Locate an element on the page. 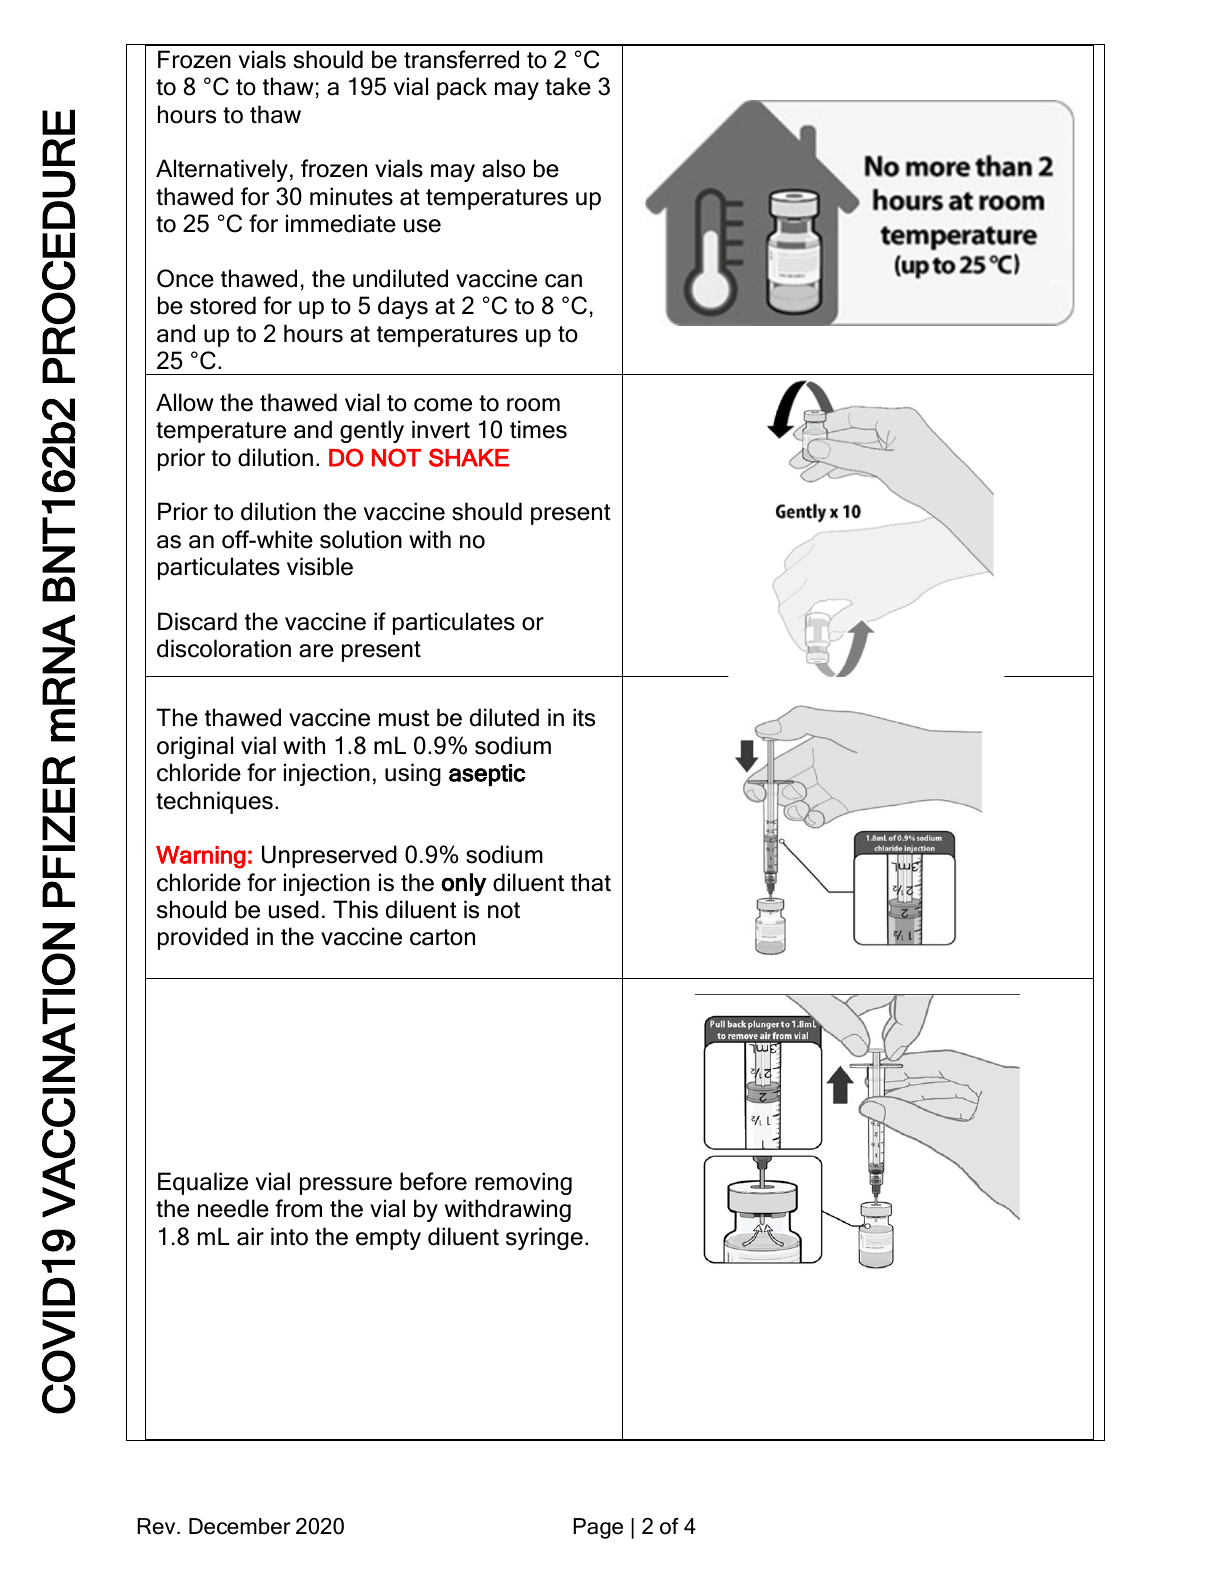 The height and width of the page is (1592, 1231). times is located at coordinates (538, 429).
